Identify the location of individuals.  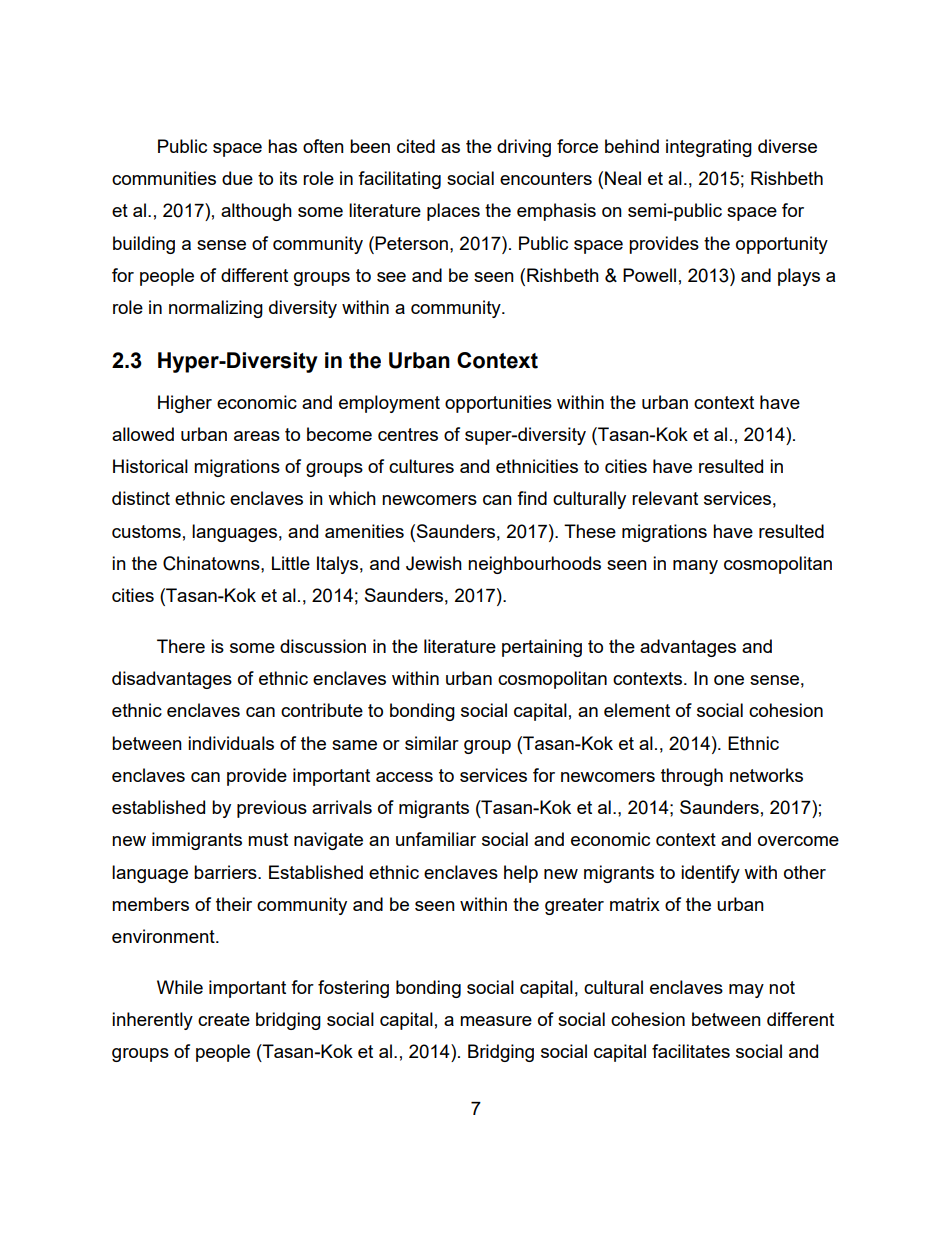
(231, 743).
